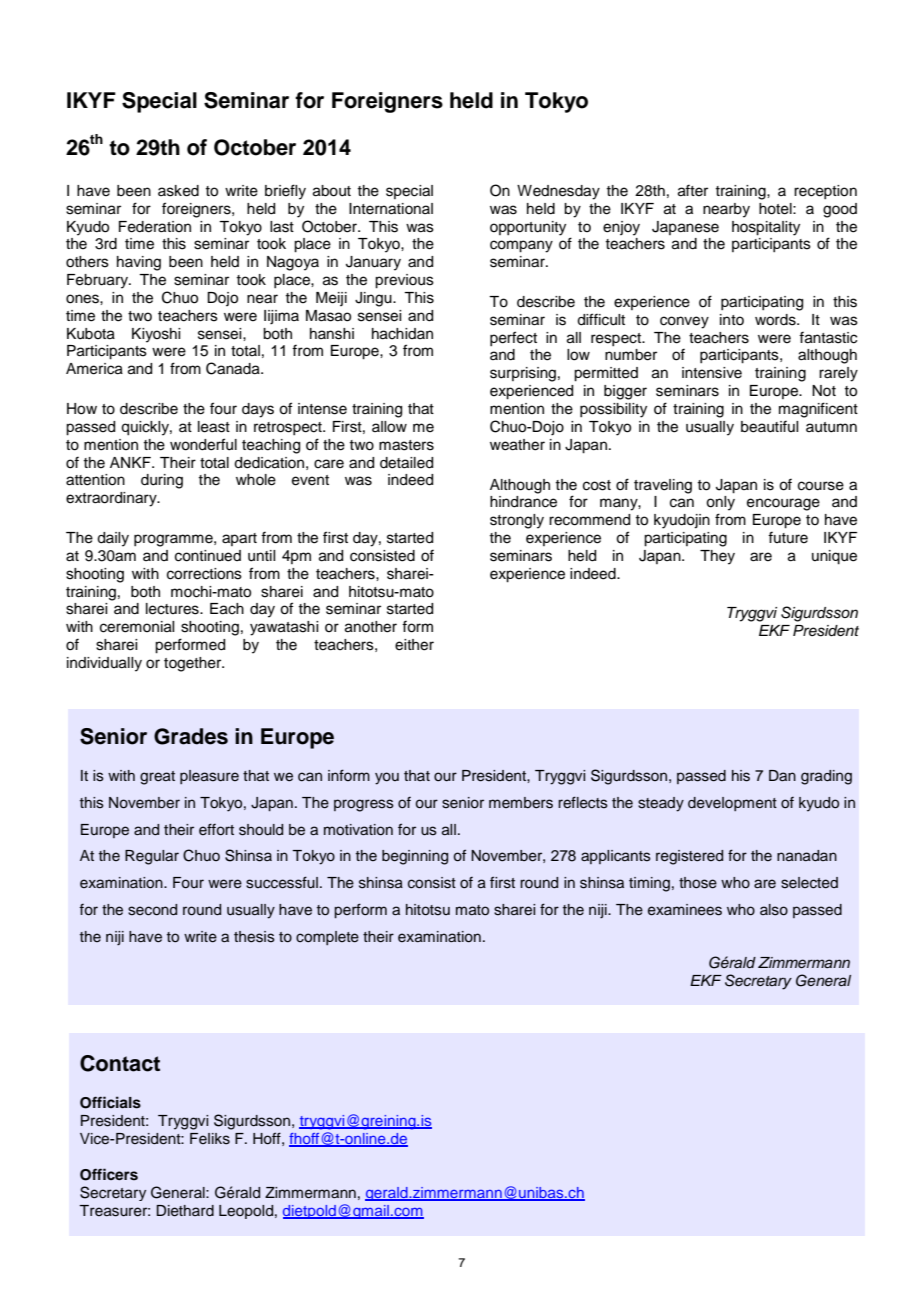  Describe the element at coordinates (327, 938) in the document. I see `complete` at that location.
